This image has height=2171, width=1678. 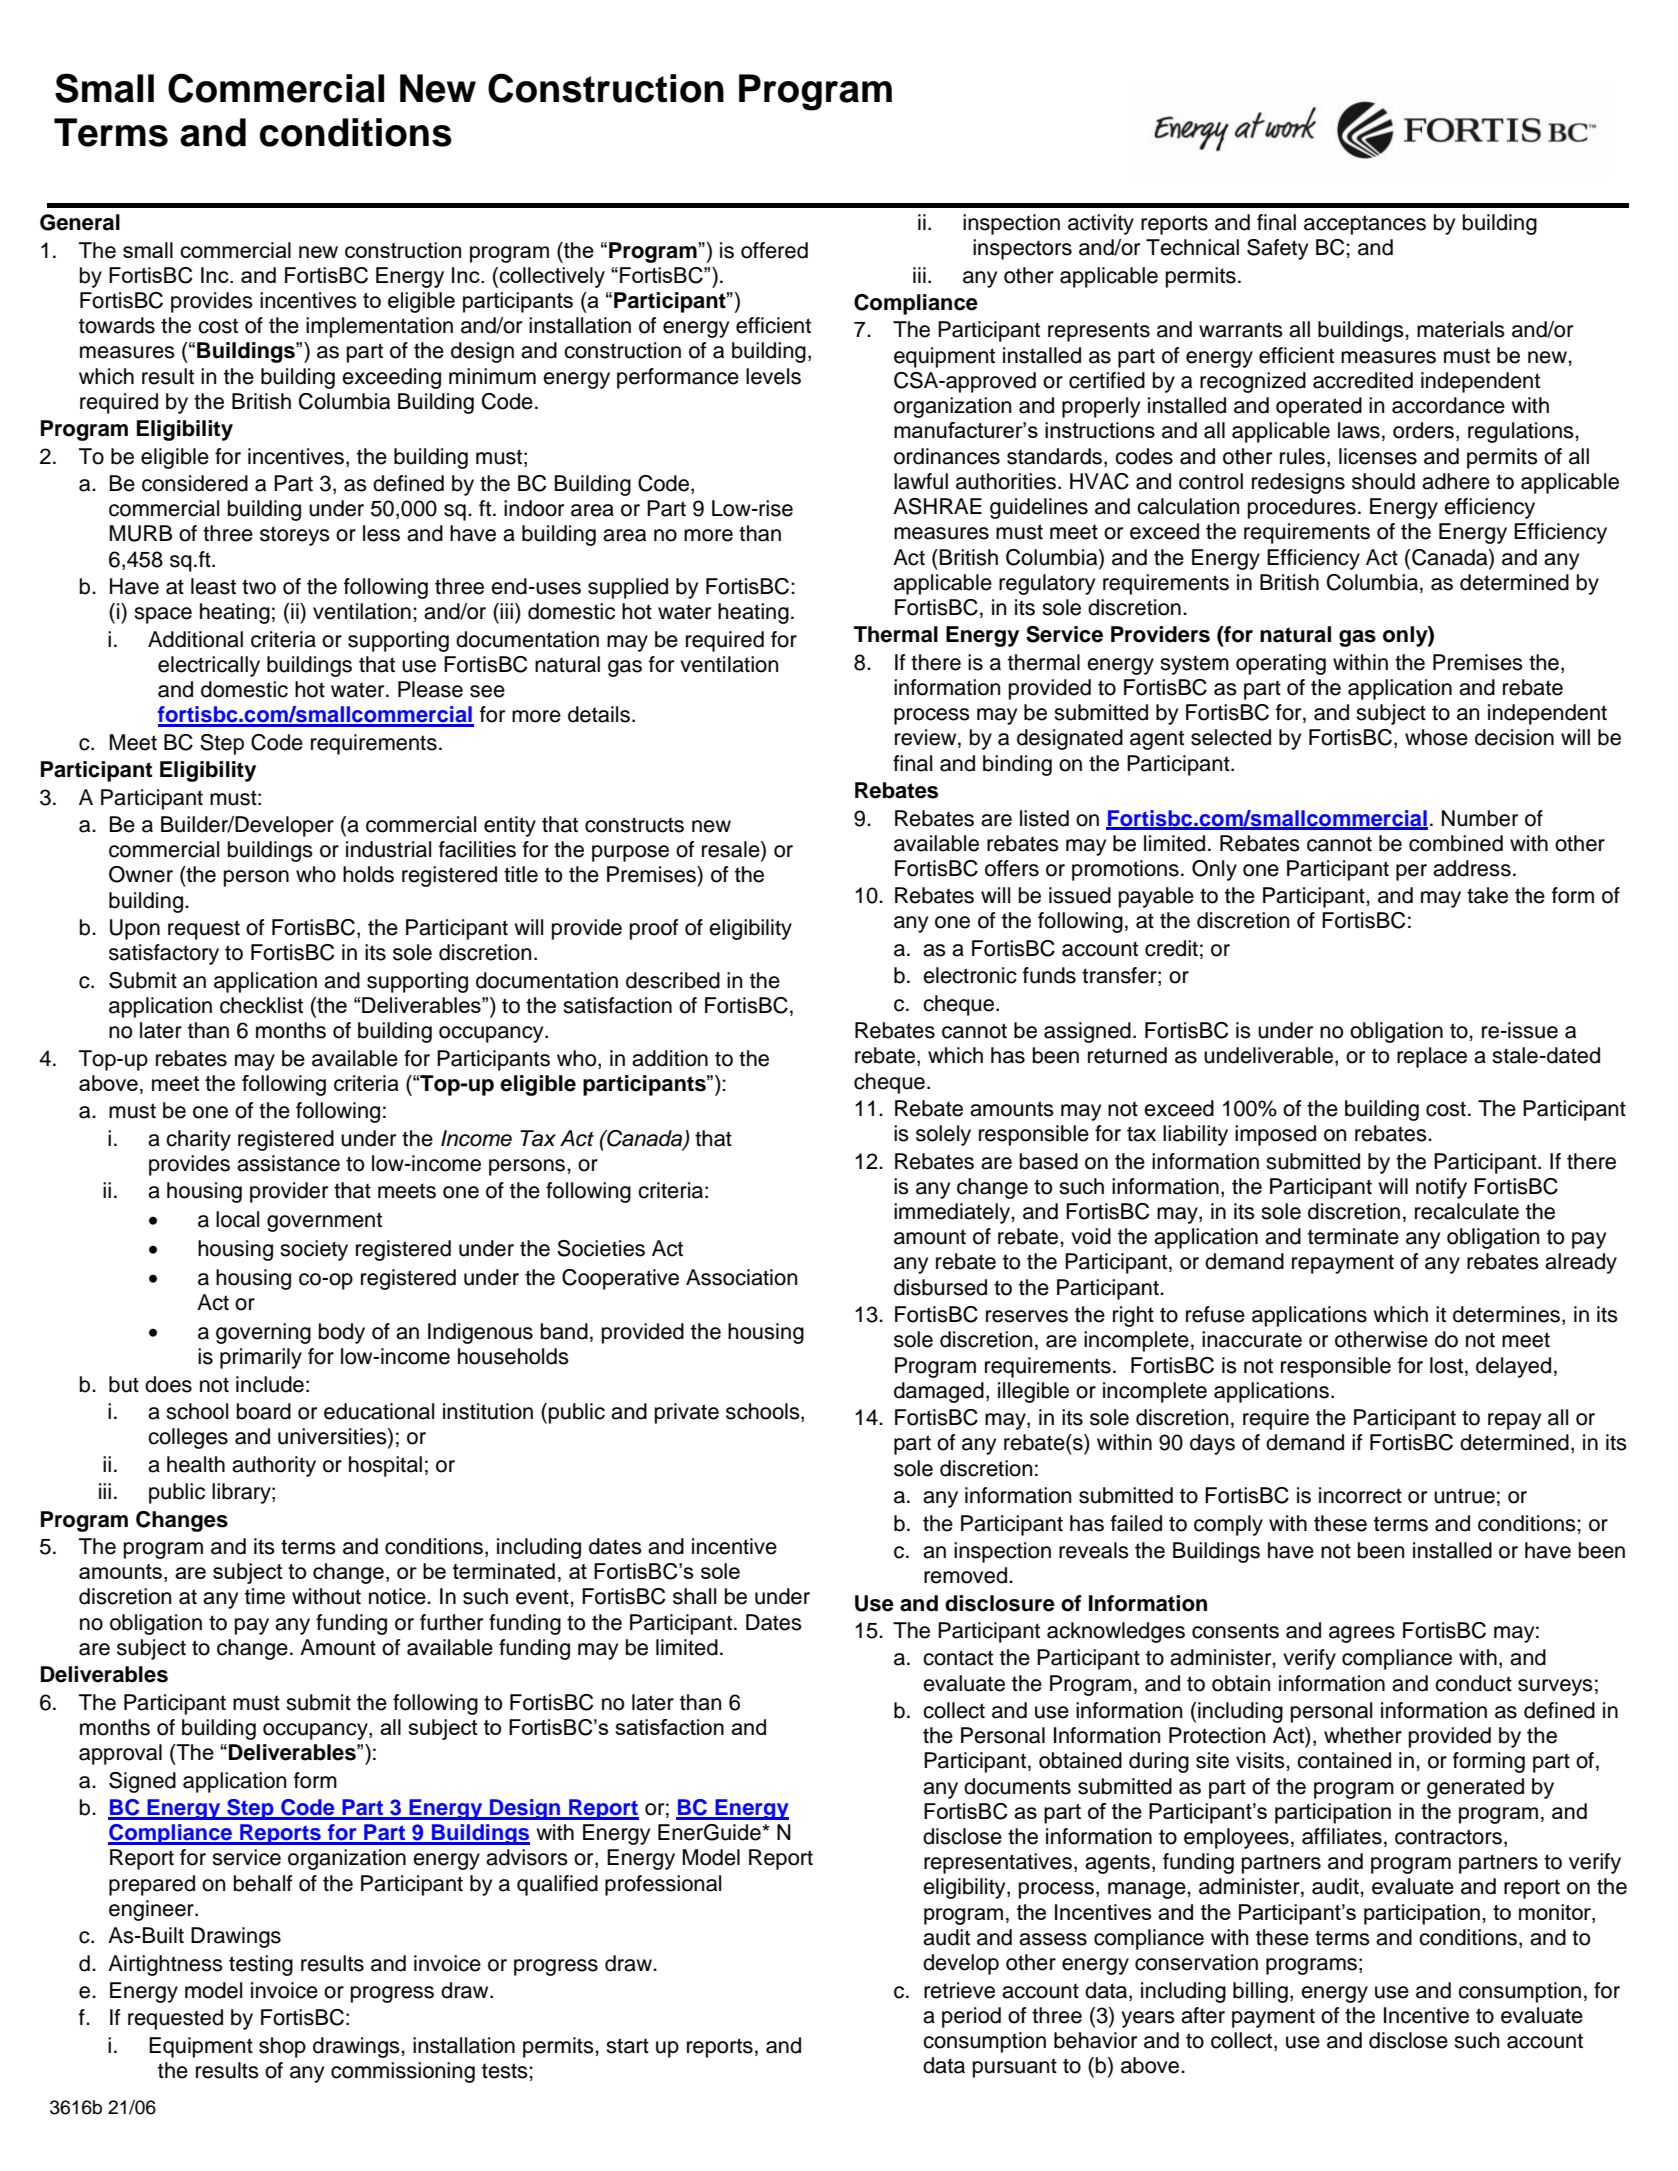 I want to click on incorrect, so click(x=1360, y=1495).
